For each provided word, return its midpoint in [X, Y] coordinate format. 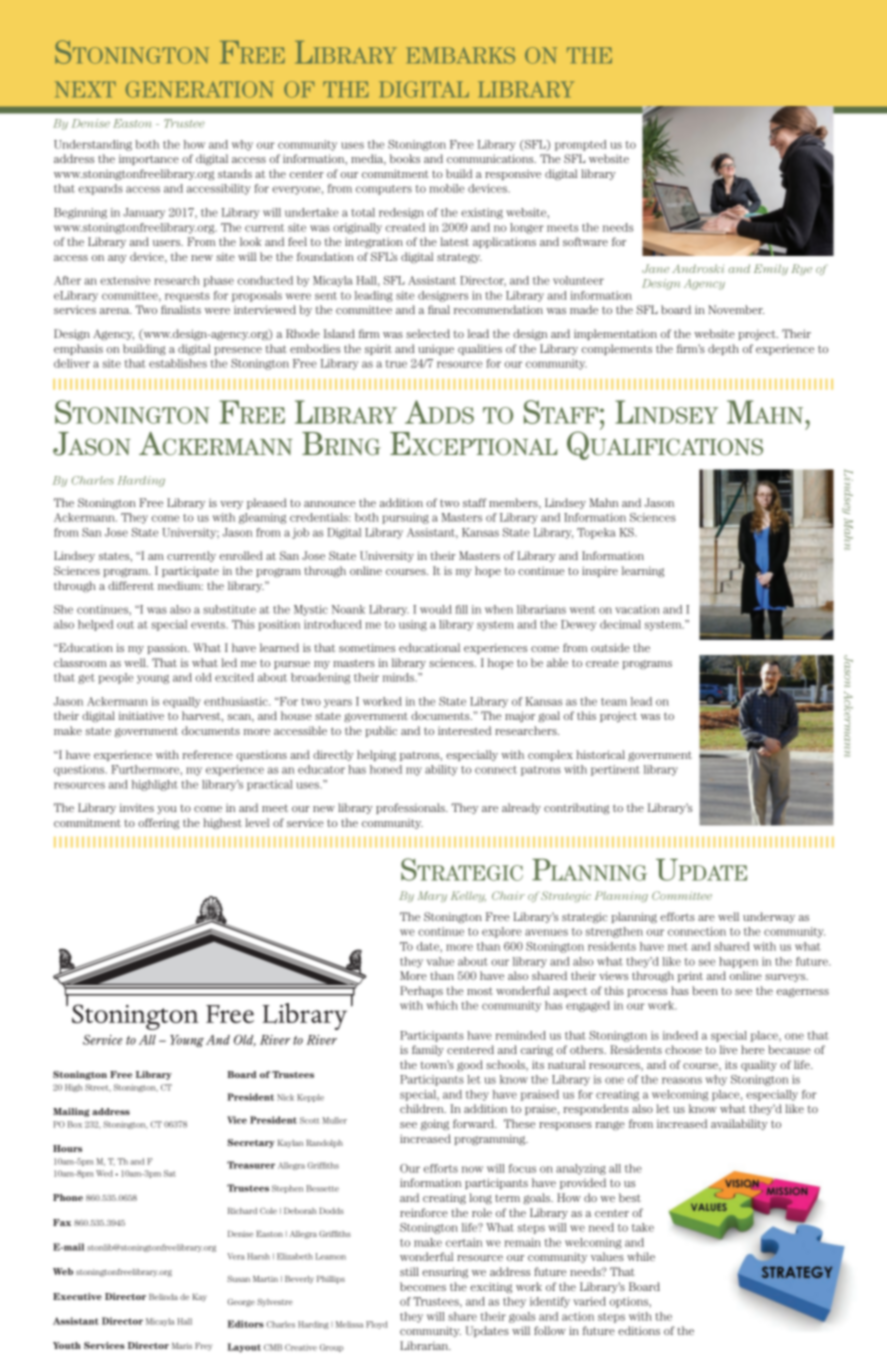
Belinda [163, 1297]
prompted [581, 145]
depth [723, 349]
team [614, 702]
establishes [178, 363]
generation [200, 89]
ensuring [445, 1273]
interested [464, 730]
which [442, 1005]
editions [639, 1330]
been [705, 990]
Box [75, 1124]
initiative [141, 715]
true [396, 364]
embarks [460, 55]
